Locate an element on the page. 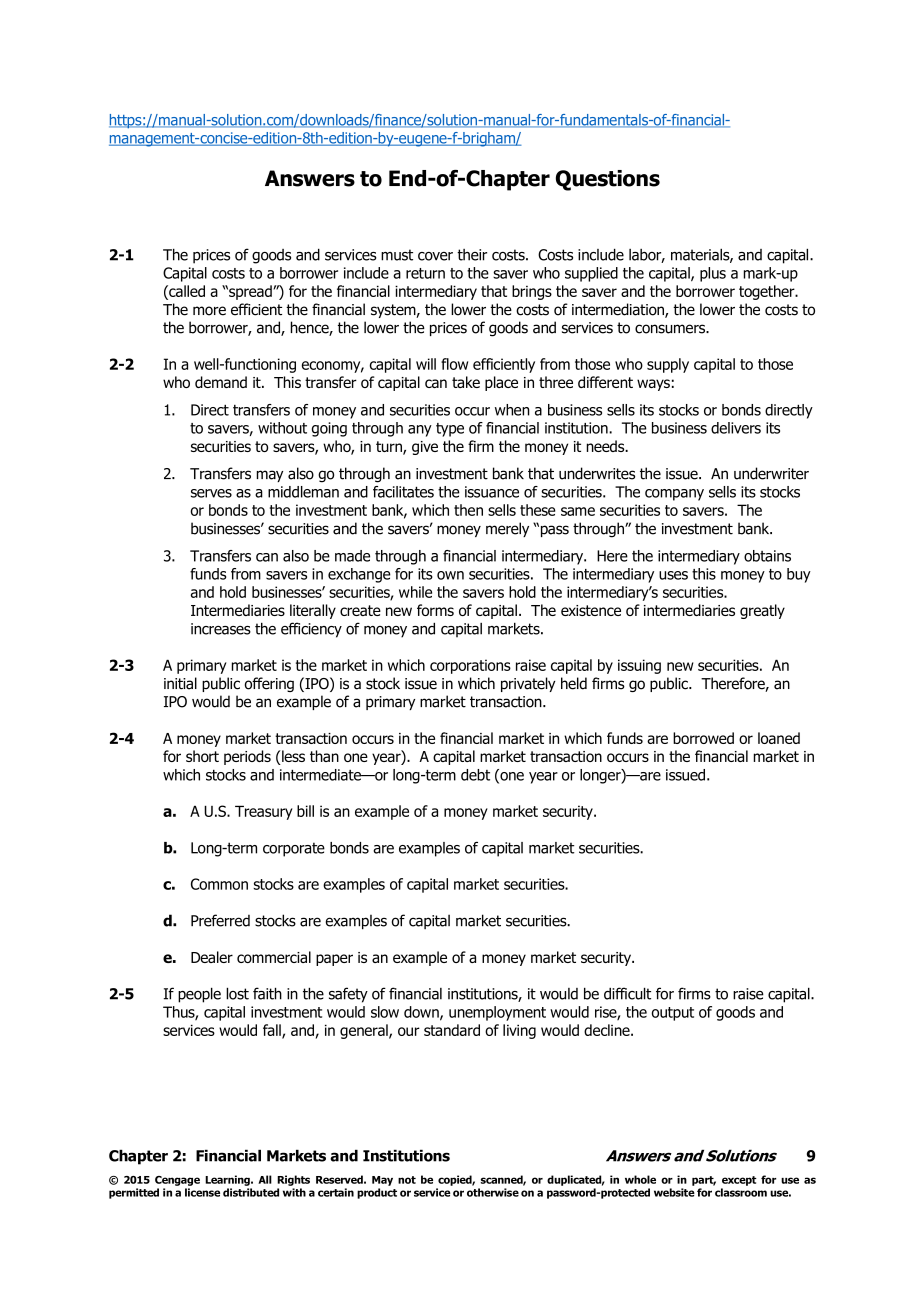  more is located at coordinates (209, 311).
